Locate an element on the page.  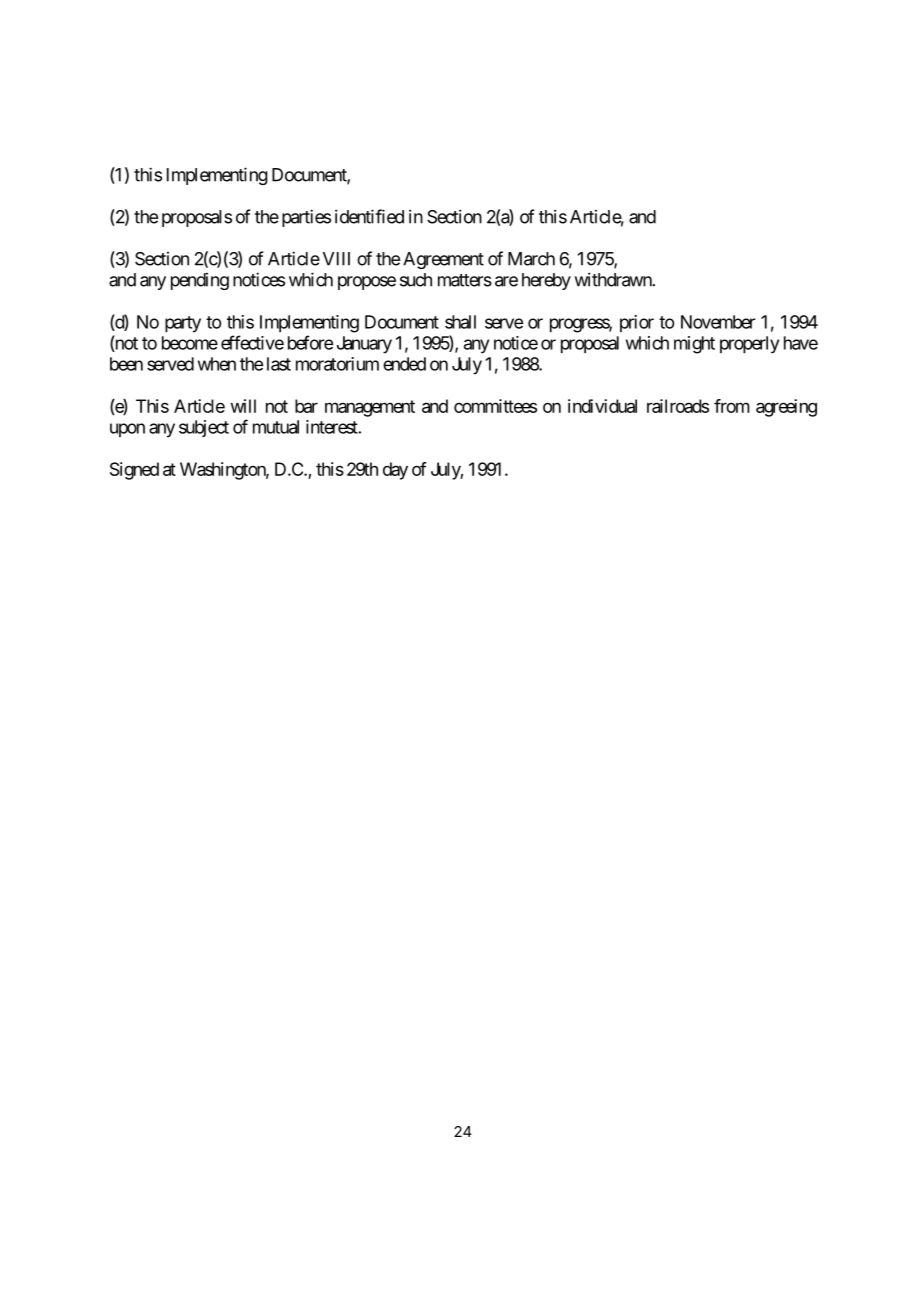
will is located at coordinates (243, 406).
